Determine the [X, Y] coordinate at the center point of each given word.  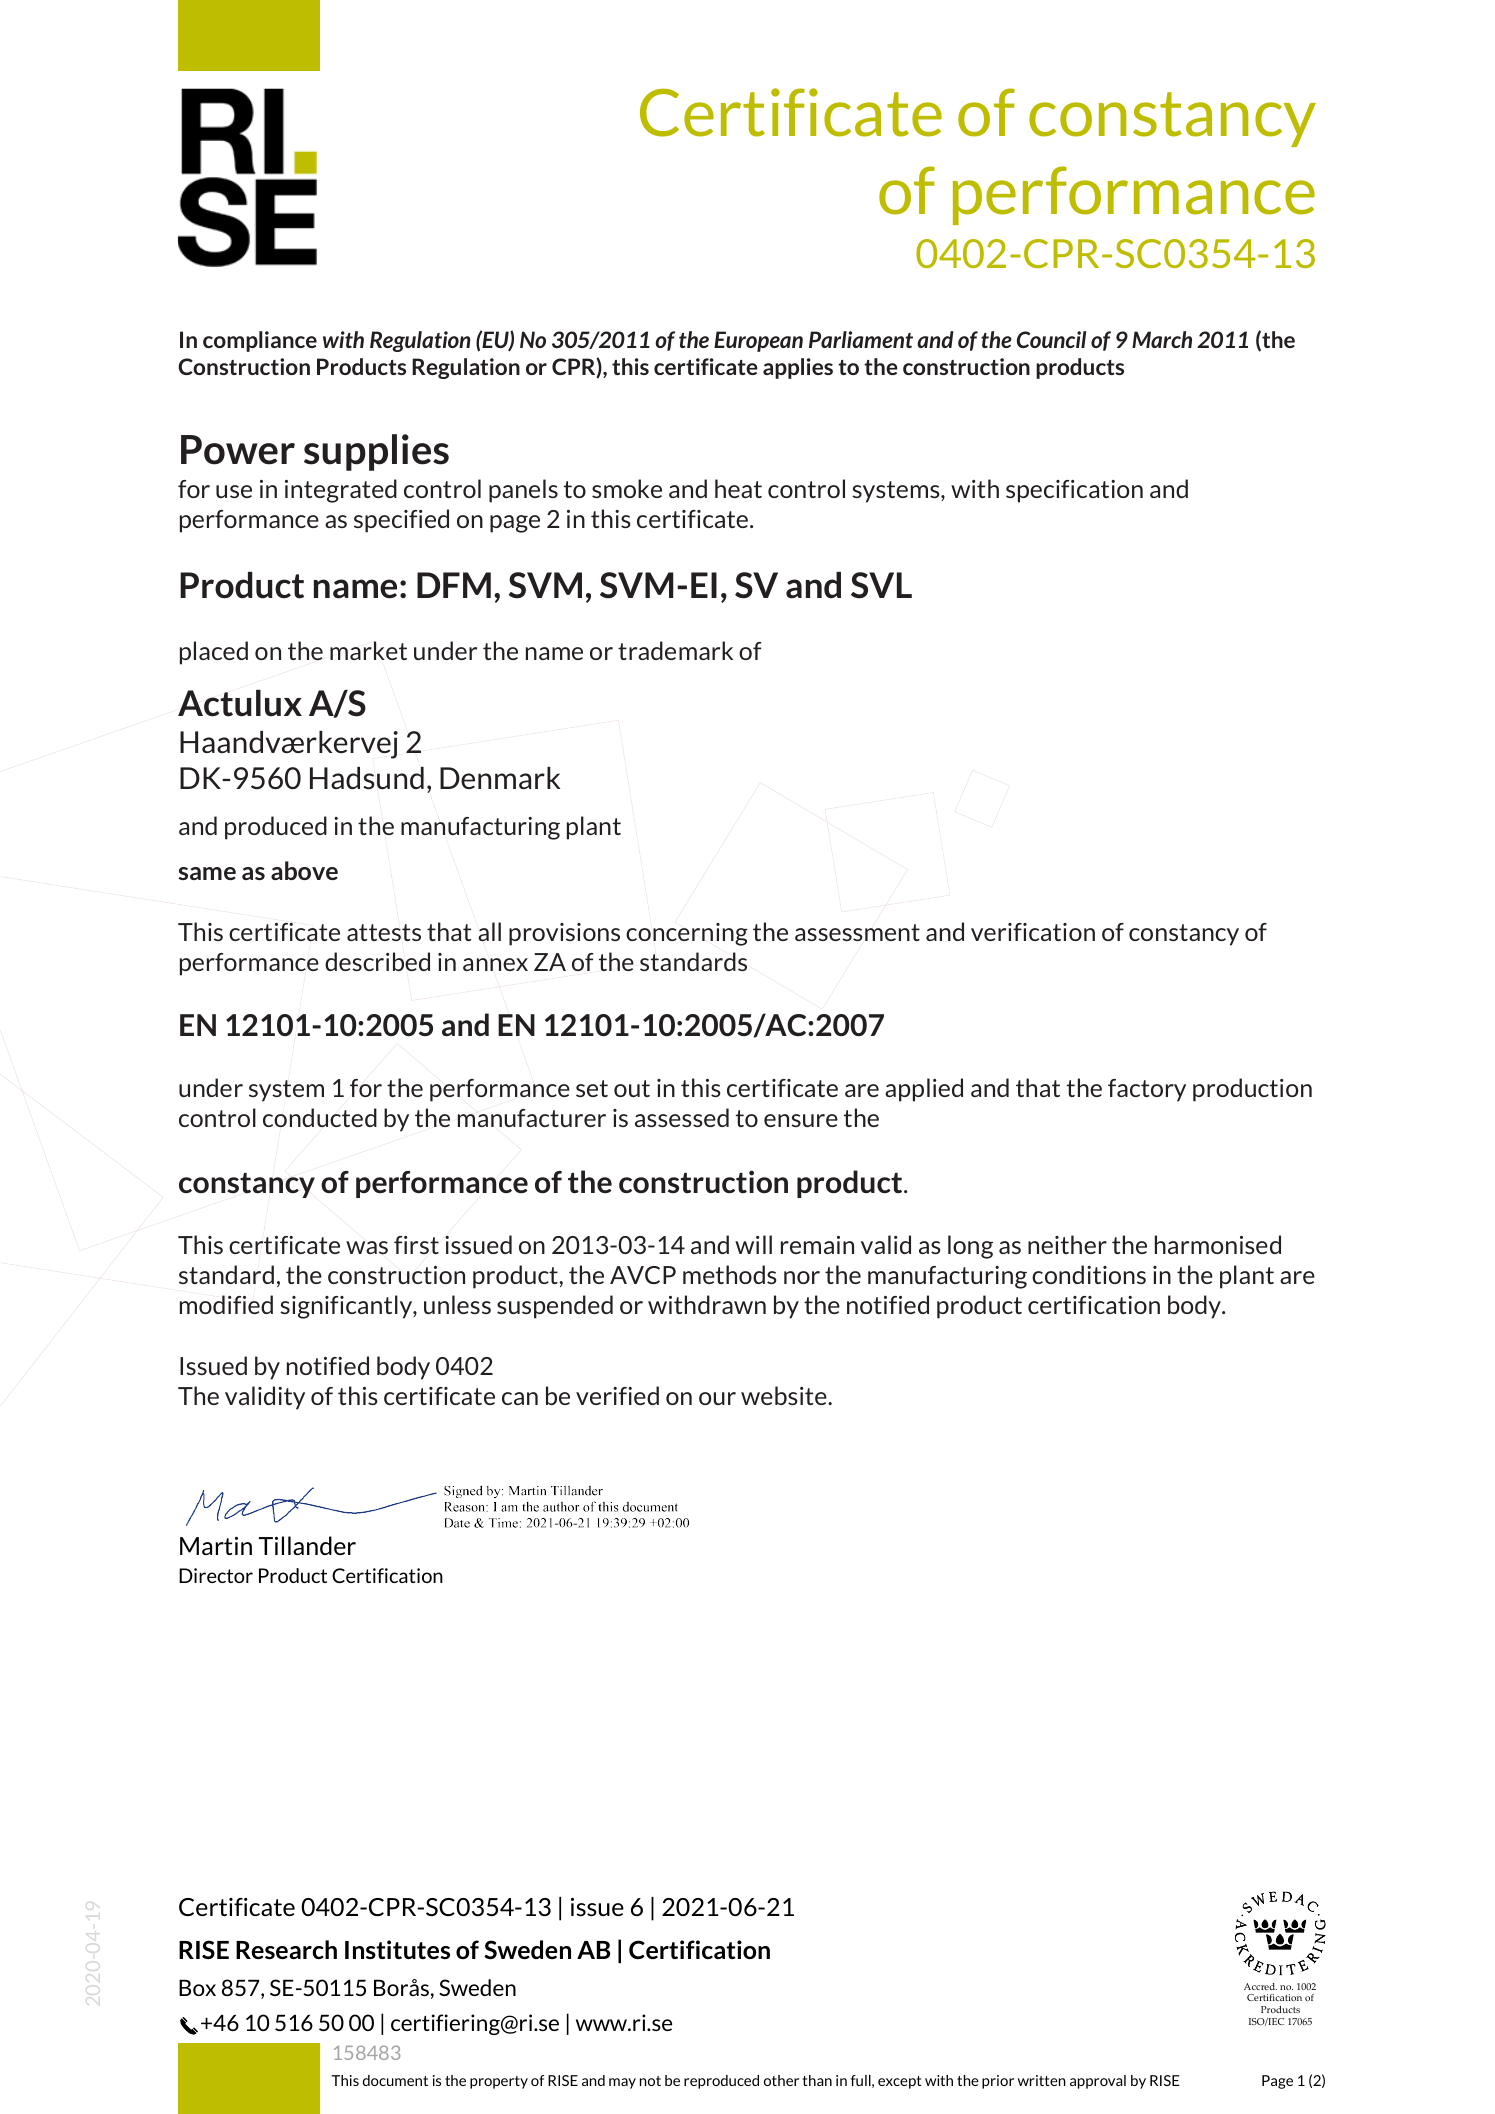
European [758, 341]
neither [1067, 1244]
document [395, 2080]
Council [1051, 339]
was [367, 1248]
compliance [260, 341]
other [781, 2080]
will [753, 1244]
